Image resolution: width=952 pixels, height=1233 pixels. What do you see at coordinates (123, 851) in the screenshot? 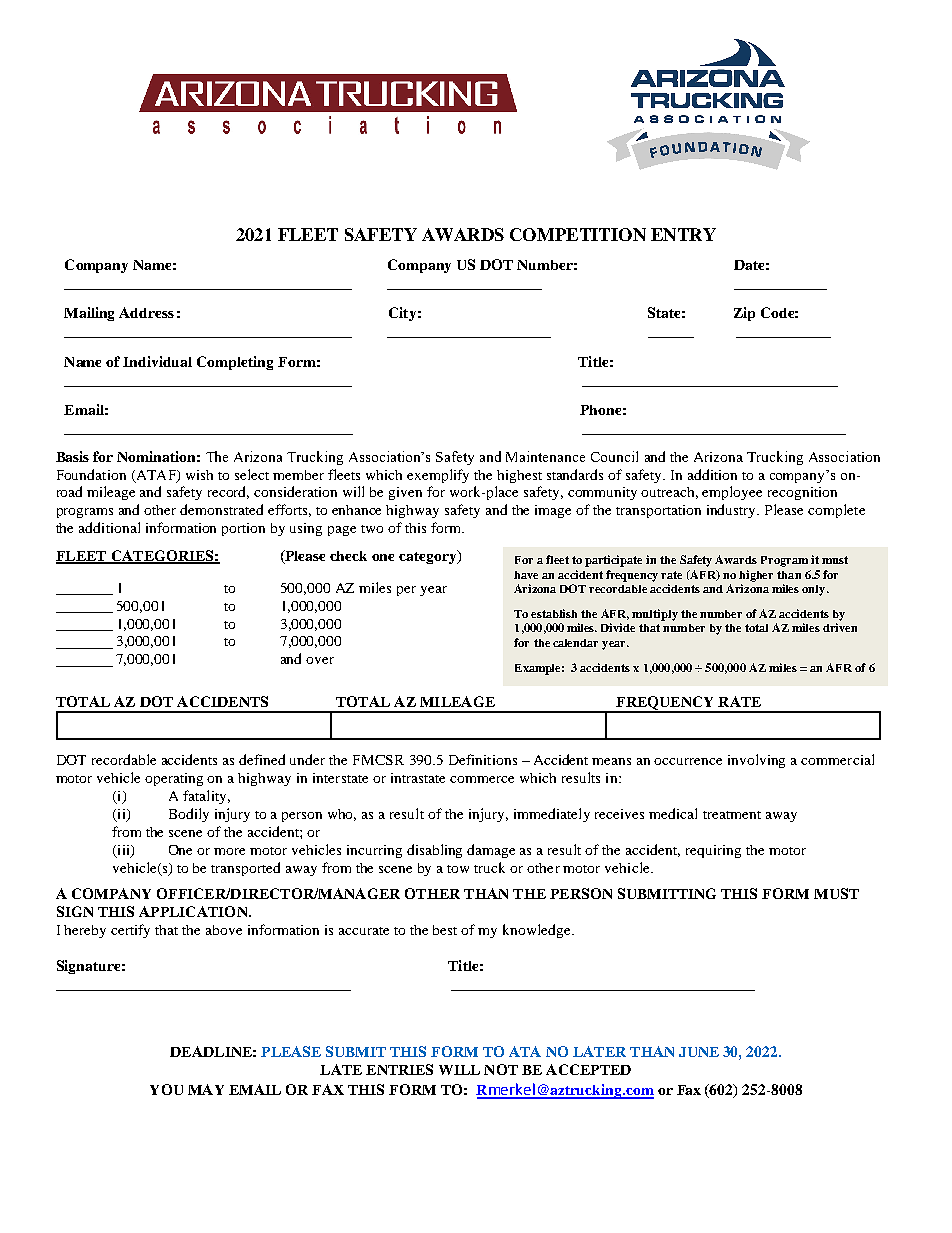
I see `iii` at bounding box center [123, 851].
